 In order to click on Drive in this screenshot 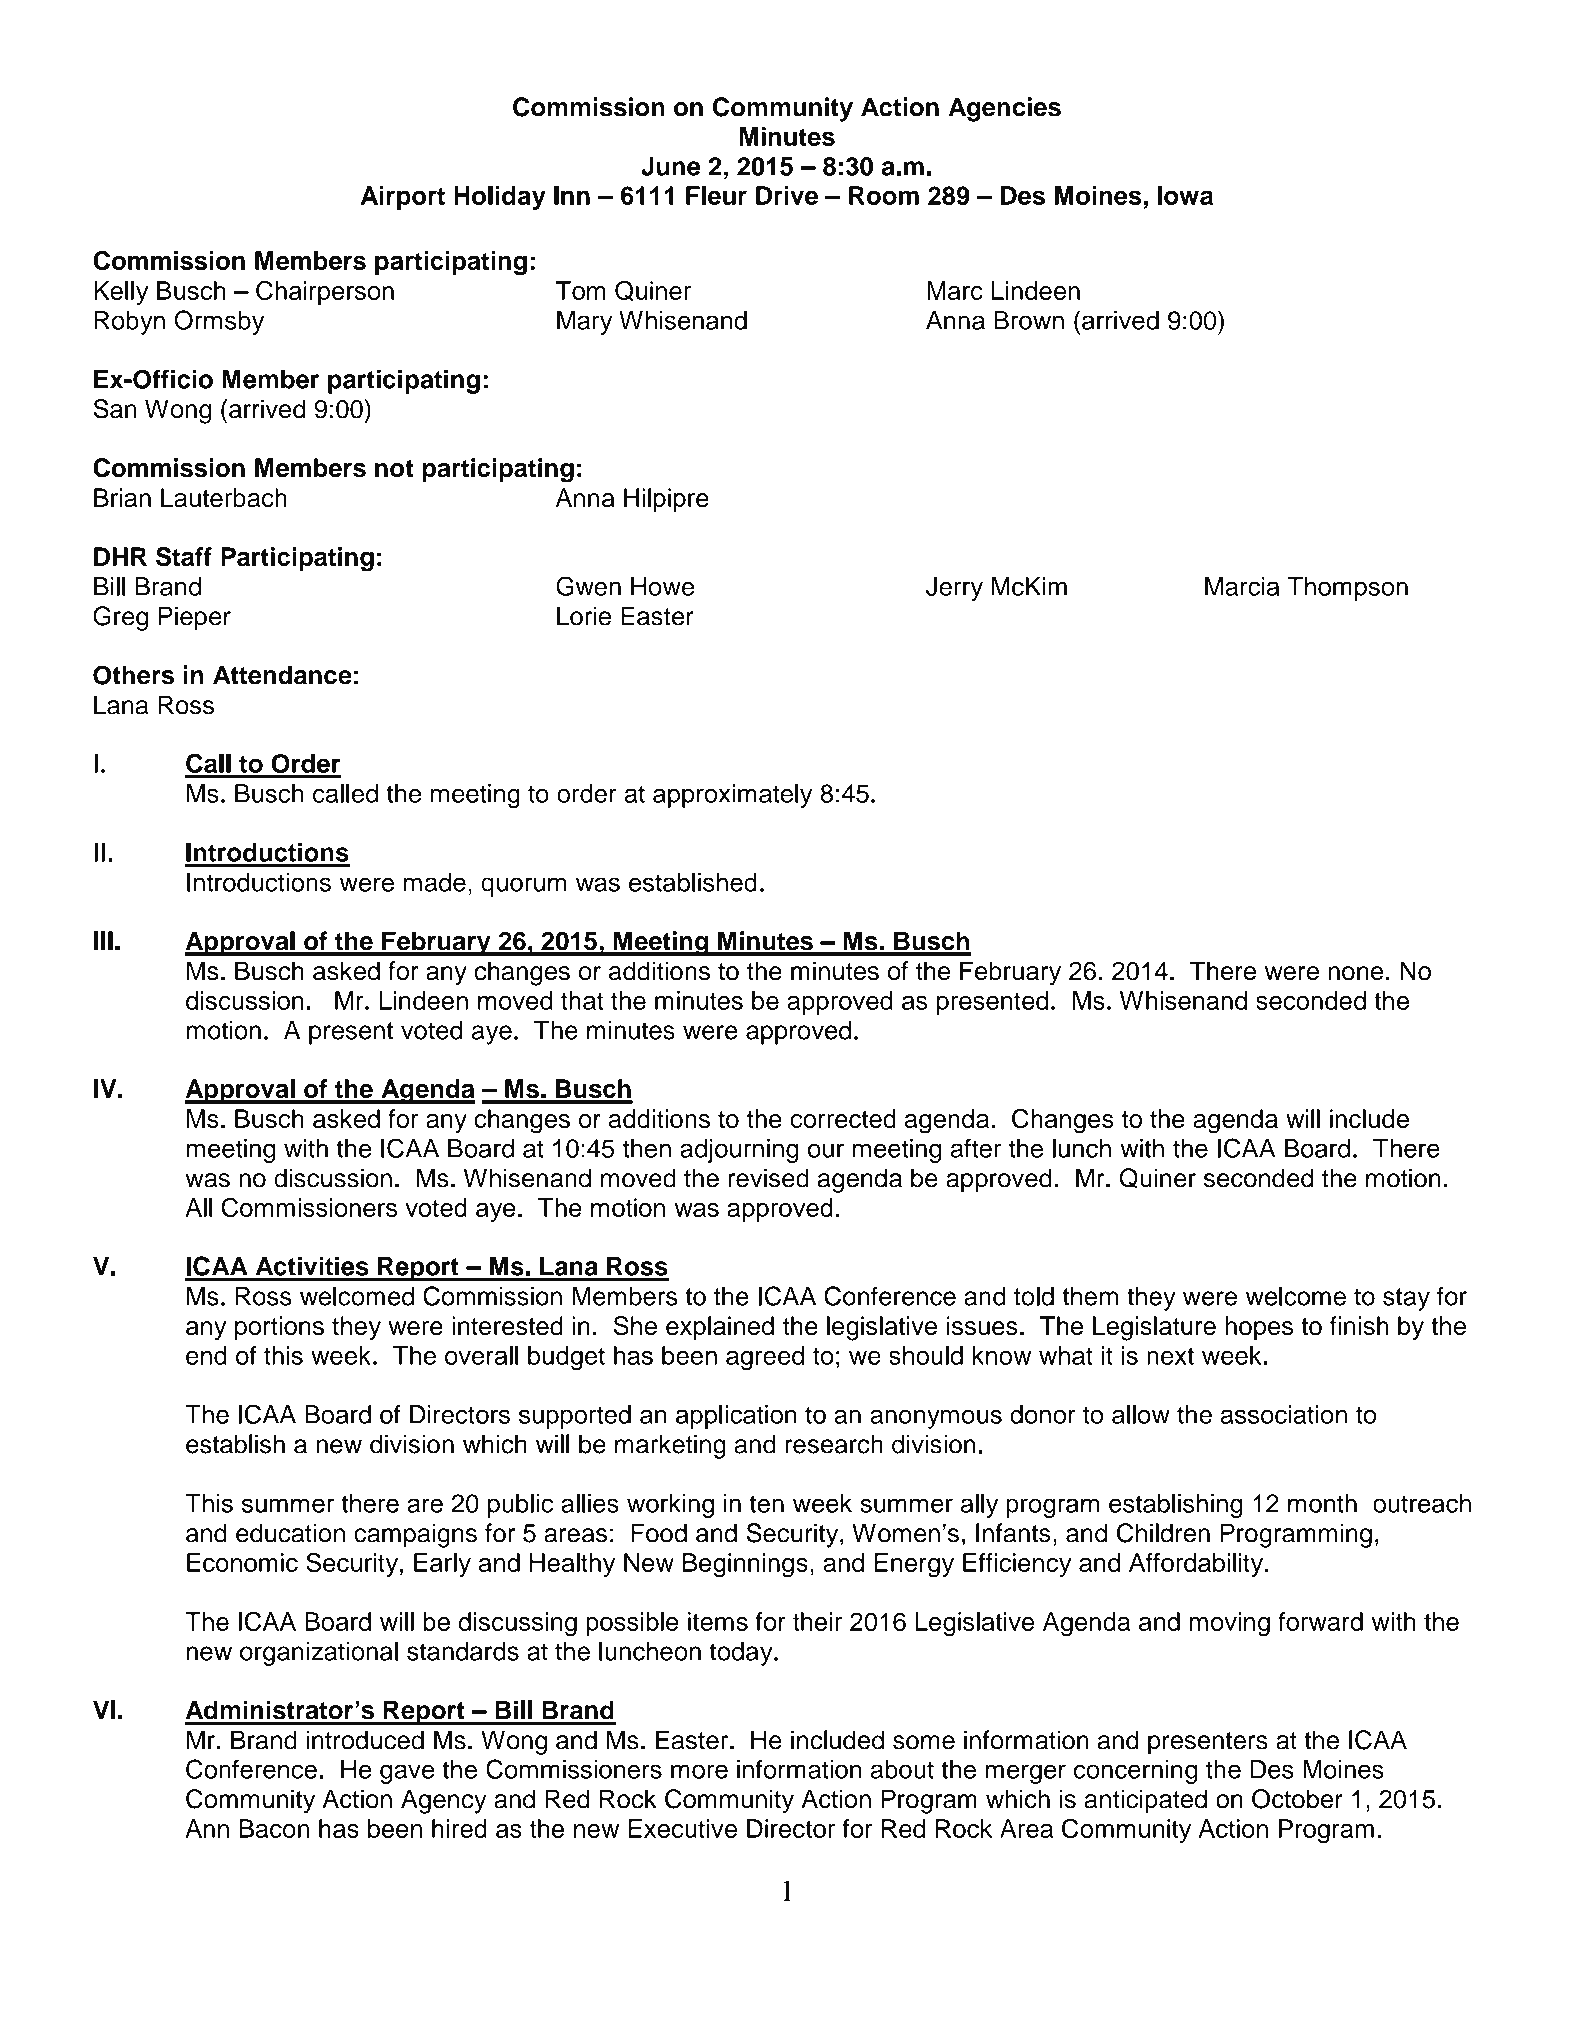, I will do `click(787, 195)`.
